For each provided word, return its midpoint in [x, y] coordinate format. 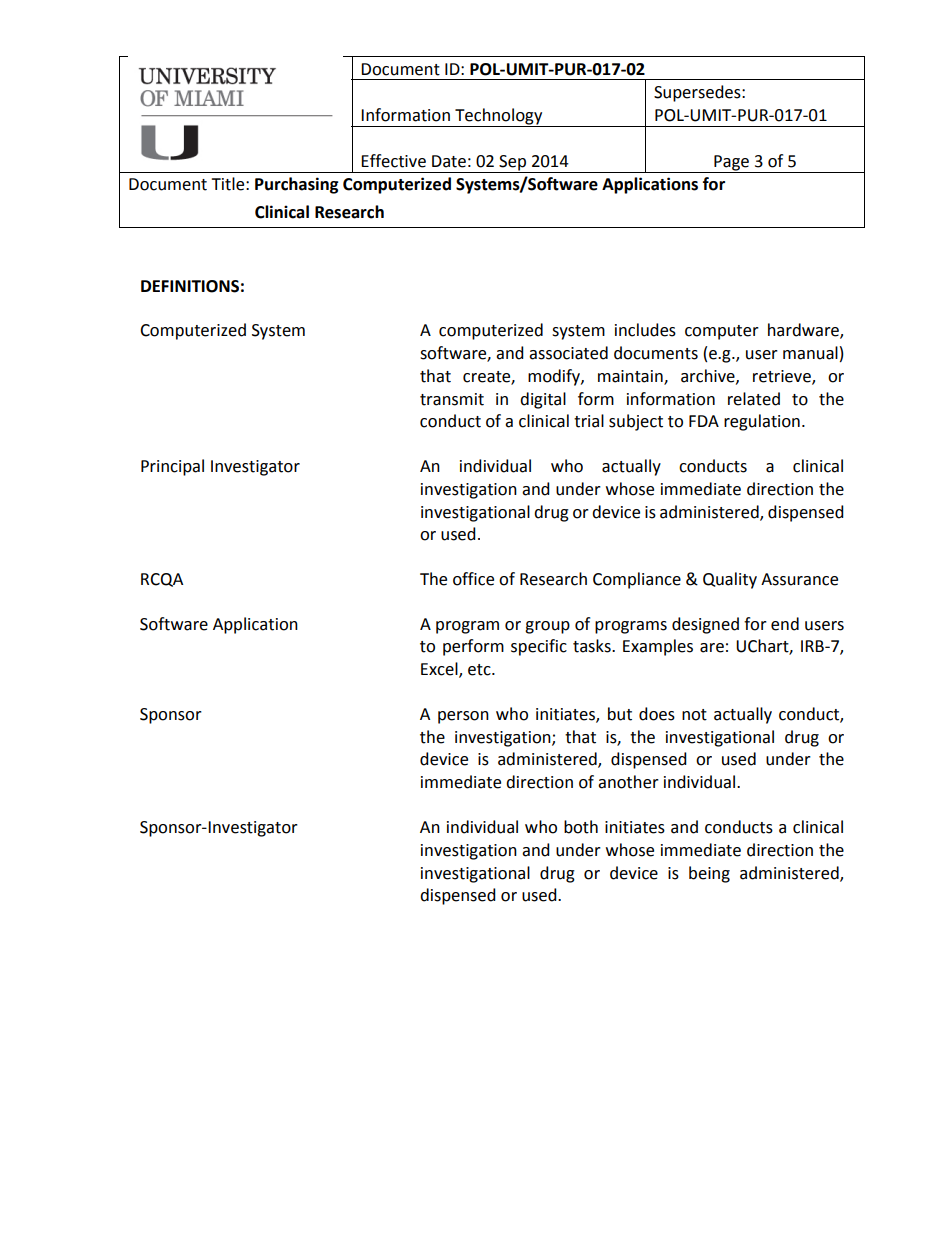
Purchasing [297, 185]
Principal [172, 467]
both [581, 827]
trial [589, 421]
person [463, 717]
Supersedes [698, 93]
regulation [762, 422]
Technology [499, 117]
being [709, 874]
